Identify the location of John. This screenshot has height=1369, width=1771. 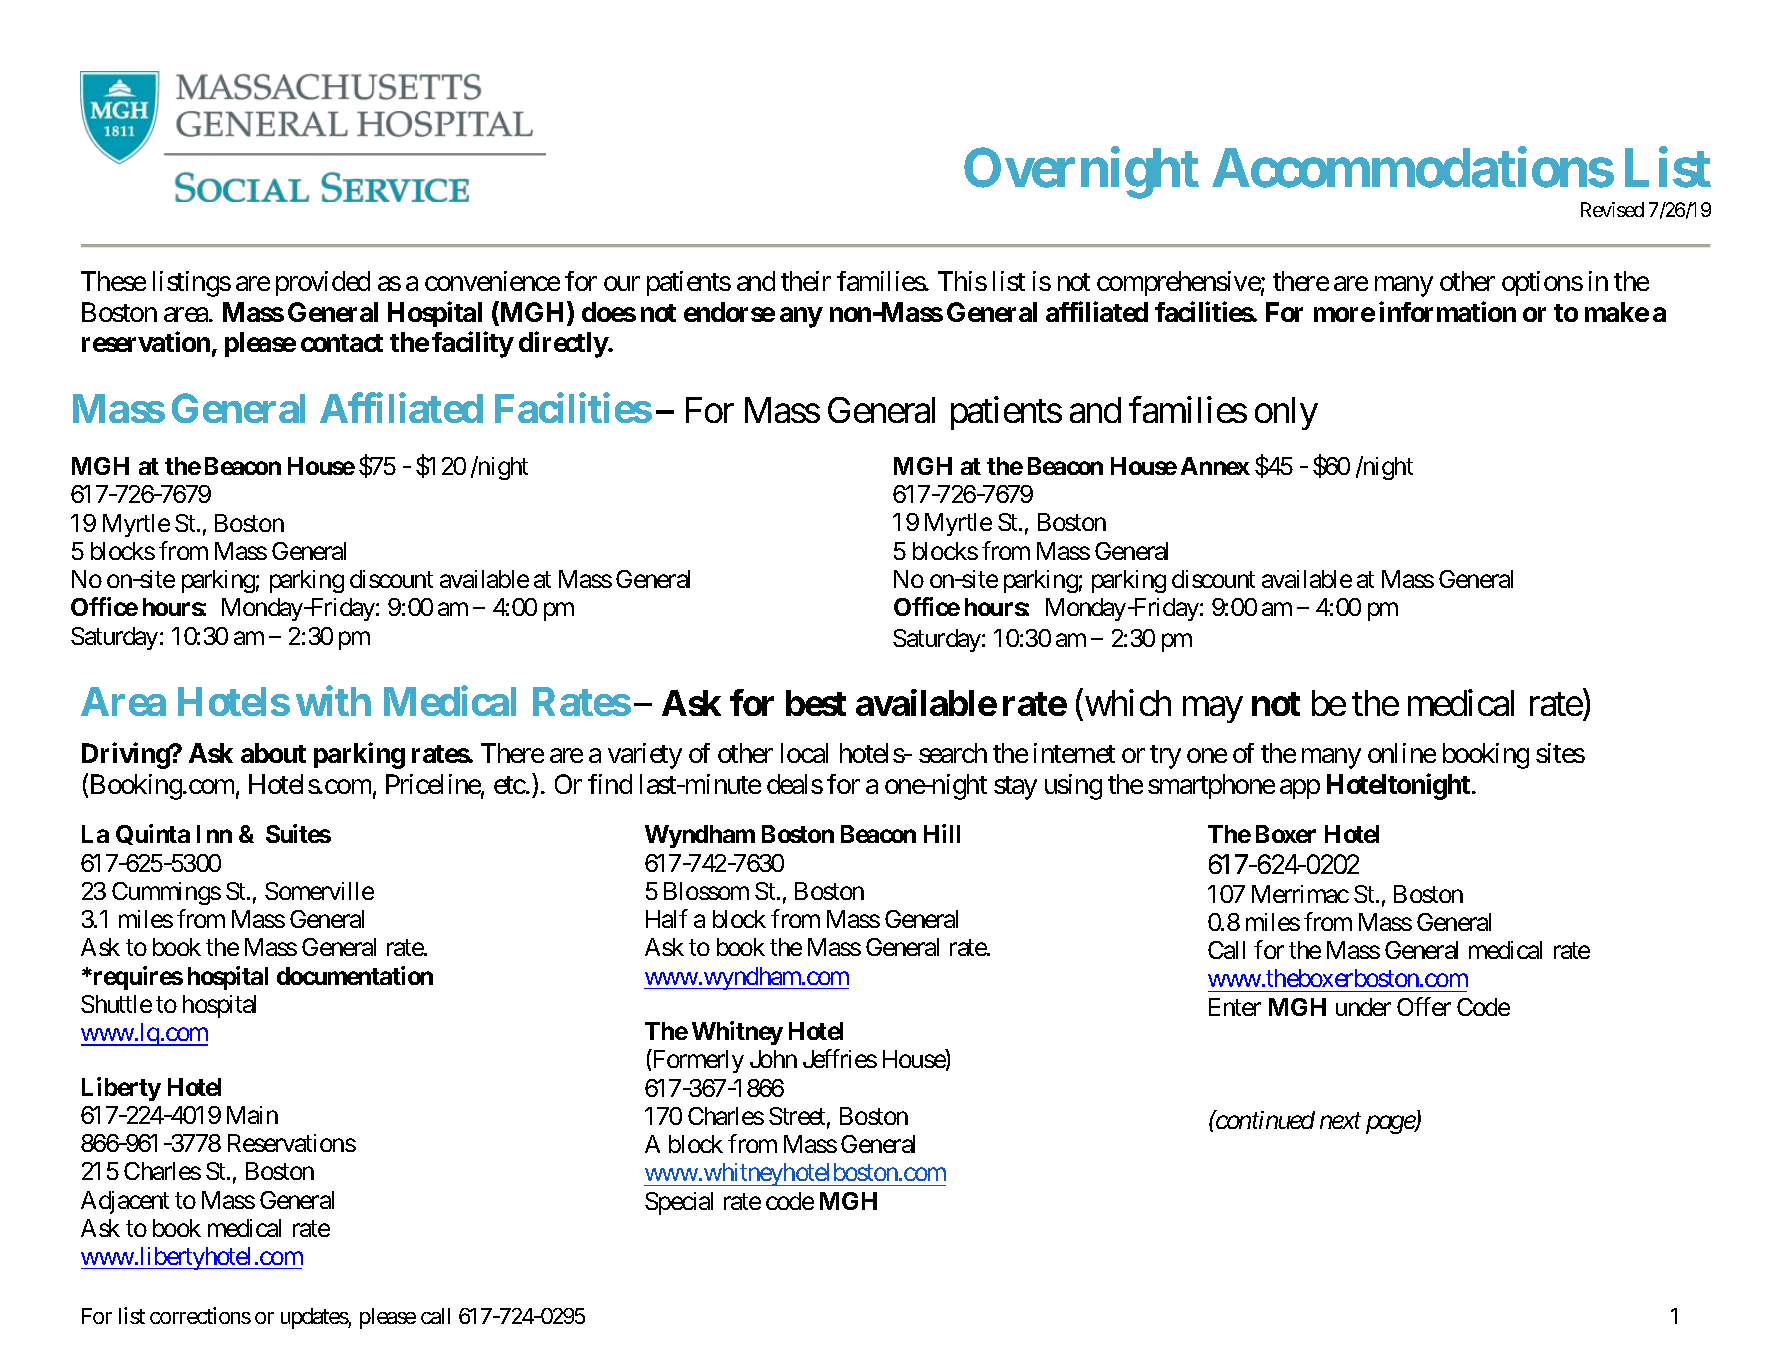
(773, 1059).
